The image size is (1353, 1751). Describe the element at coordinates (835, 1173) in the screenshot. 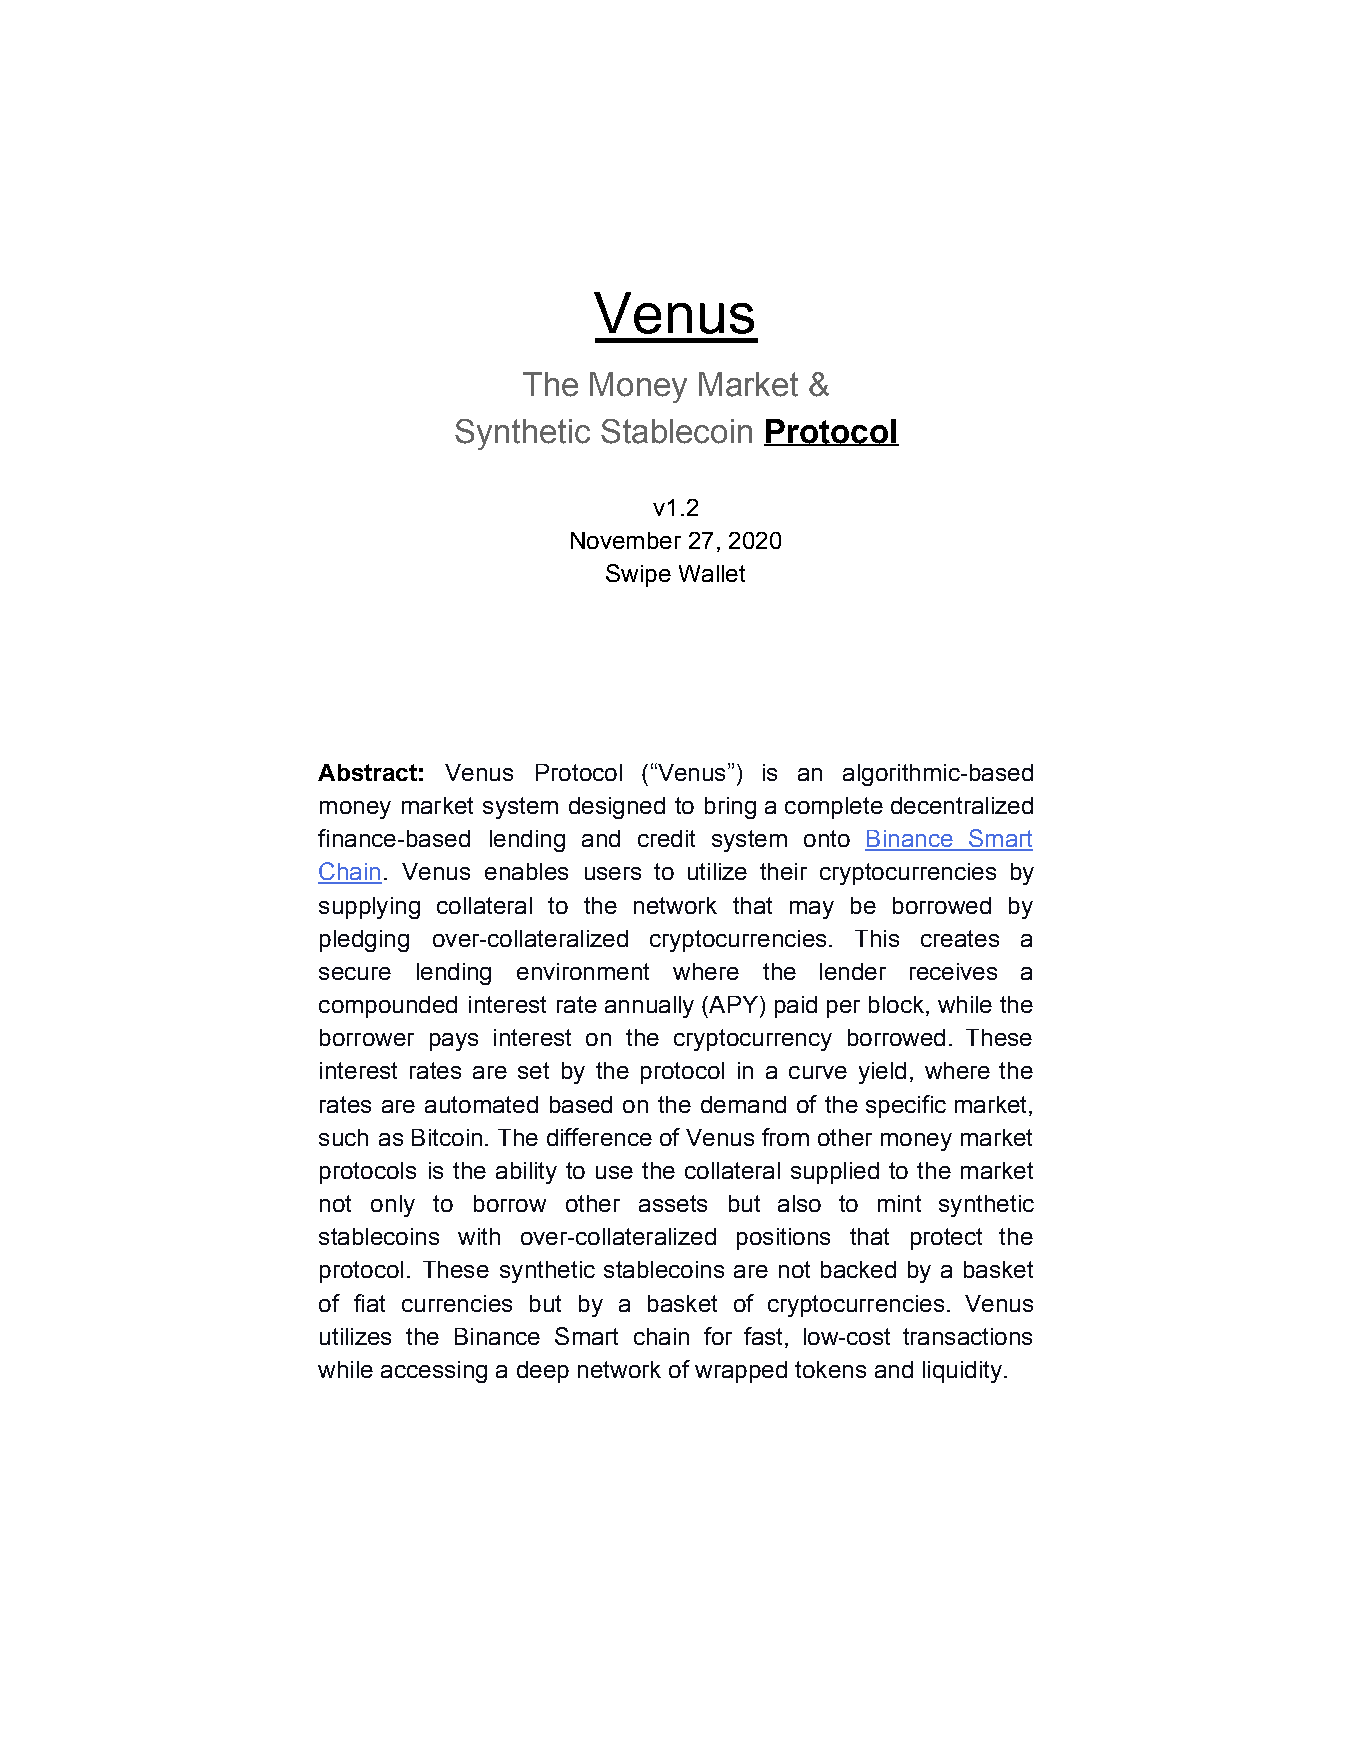

I see `supplied` at that location.
